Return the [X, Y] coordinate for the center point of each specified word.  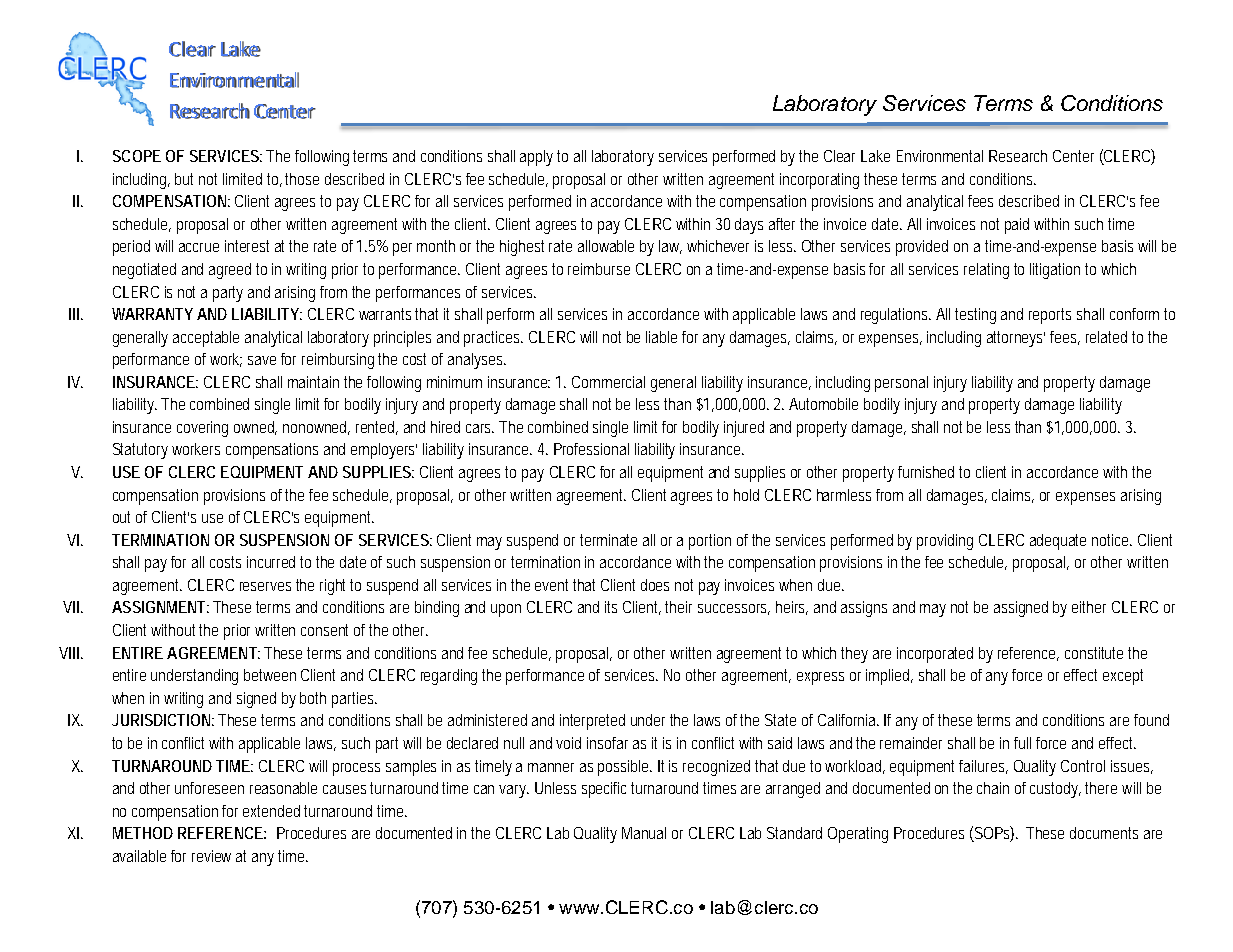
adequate [1058, 542]
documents [1104, 833]
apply [539, 158]
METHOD [143, 833]
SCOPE [137, 156]
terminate [608, 540]
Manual [644, 833]
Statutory [140, 451]
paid [1017, 226]
